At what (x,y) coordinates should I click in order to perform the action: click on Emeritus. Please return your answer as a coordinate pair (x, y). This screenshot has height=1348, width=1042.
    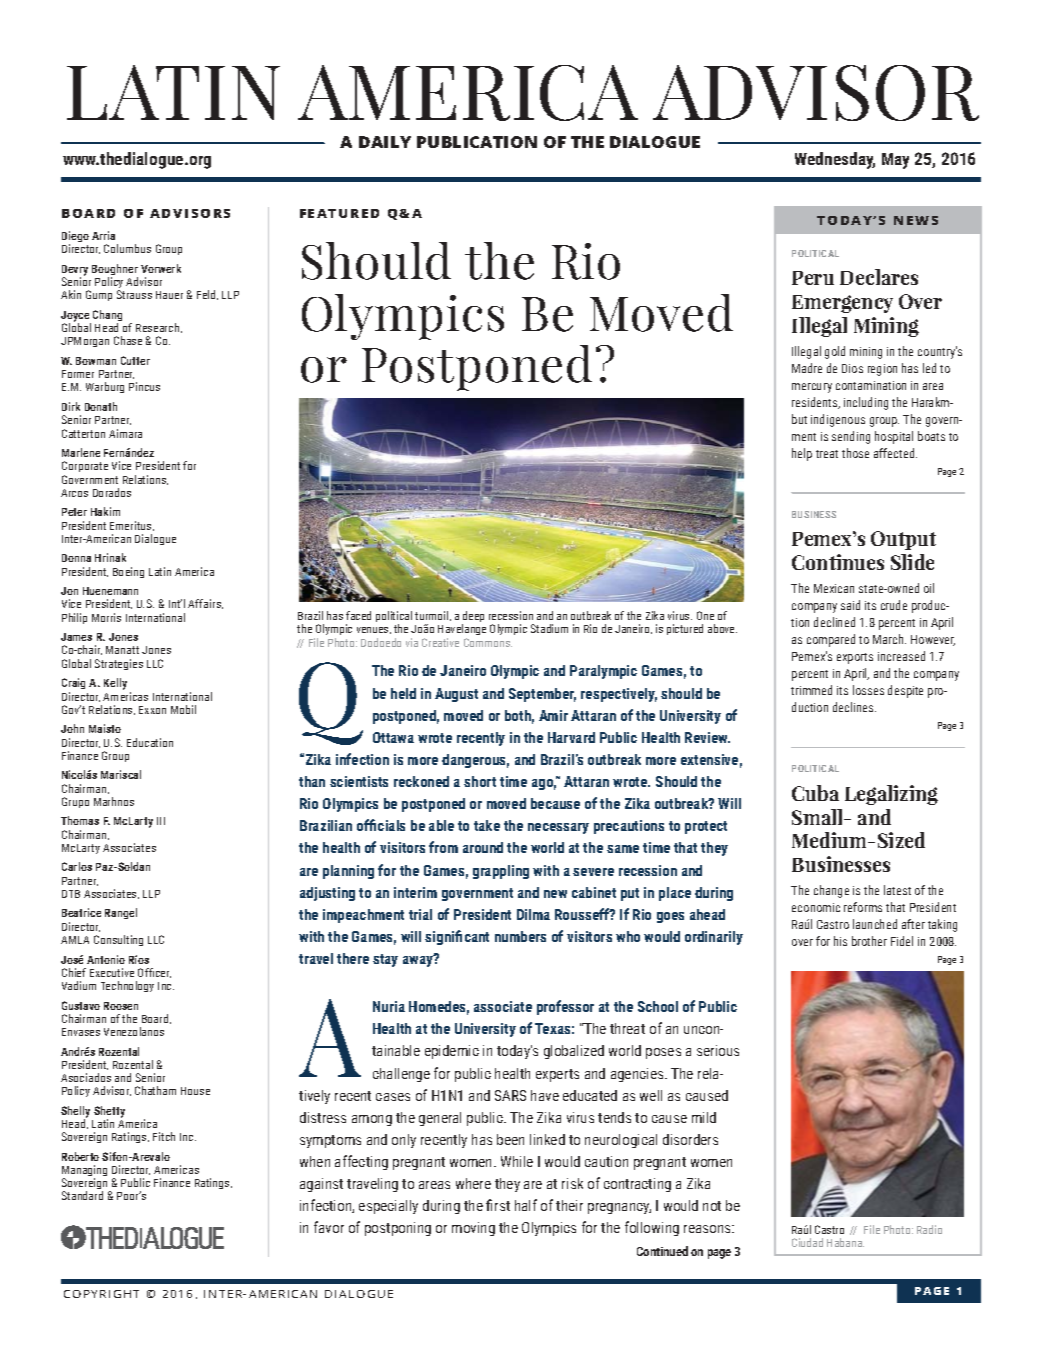
    Looking at the image, I should click on (132, 526).
